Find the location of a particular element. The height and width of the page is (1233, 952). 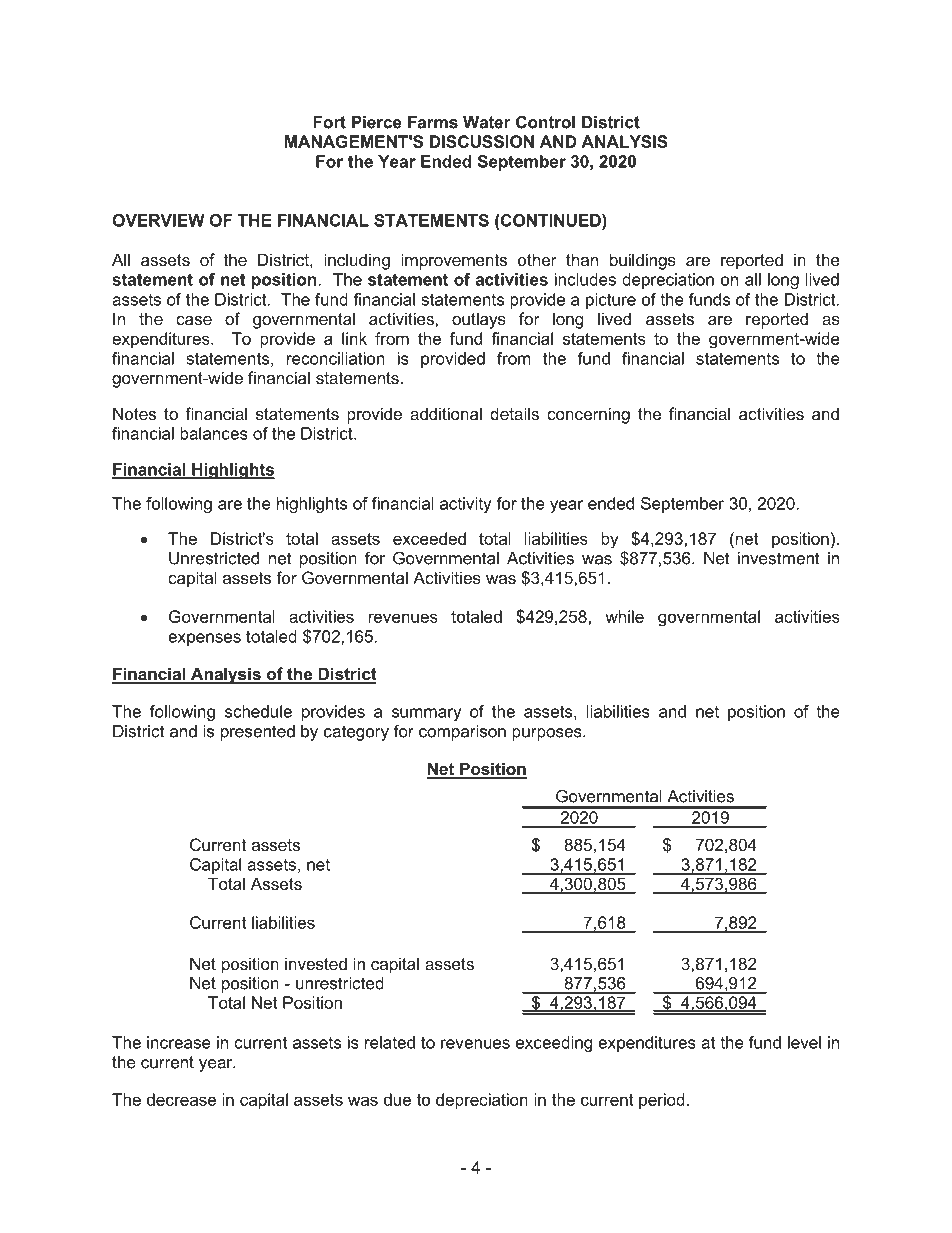

due is located at coordinates (397, 1099).
